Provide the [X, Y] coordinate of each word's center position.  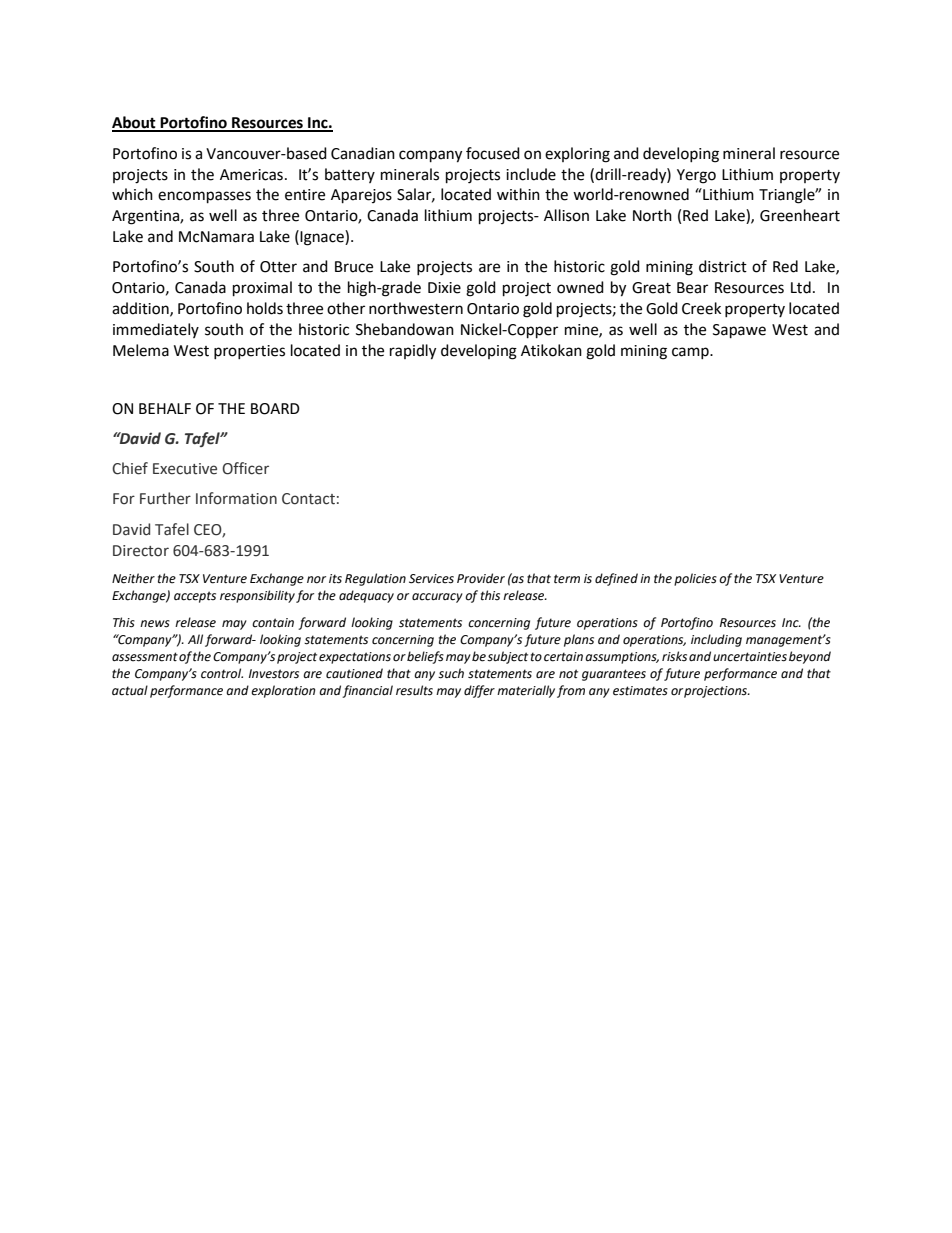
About [135, 123]
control [222, 673]
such [451, 673]
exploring [577, 155]
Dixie [444, 288]
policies [695, 579]
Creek [701, 308]
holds [265, 308]
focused [493, 153]
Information [236, 498]
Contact [308, 499]
